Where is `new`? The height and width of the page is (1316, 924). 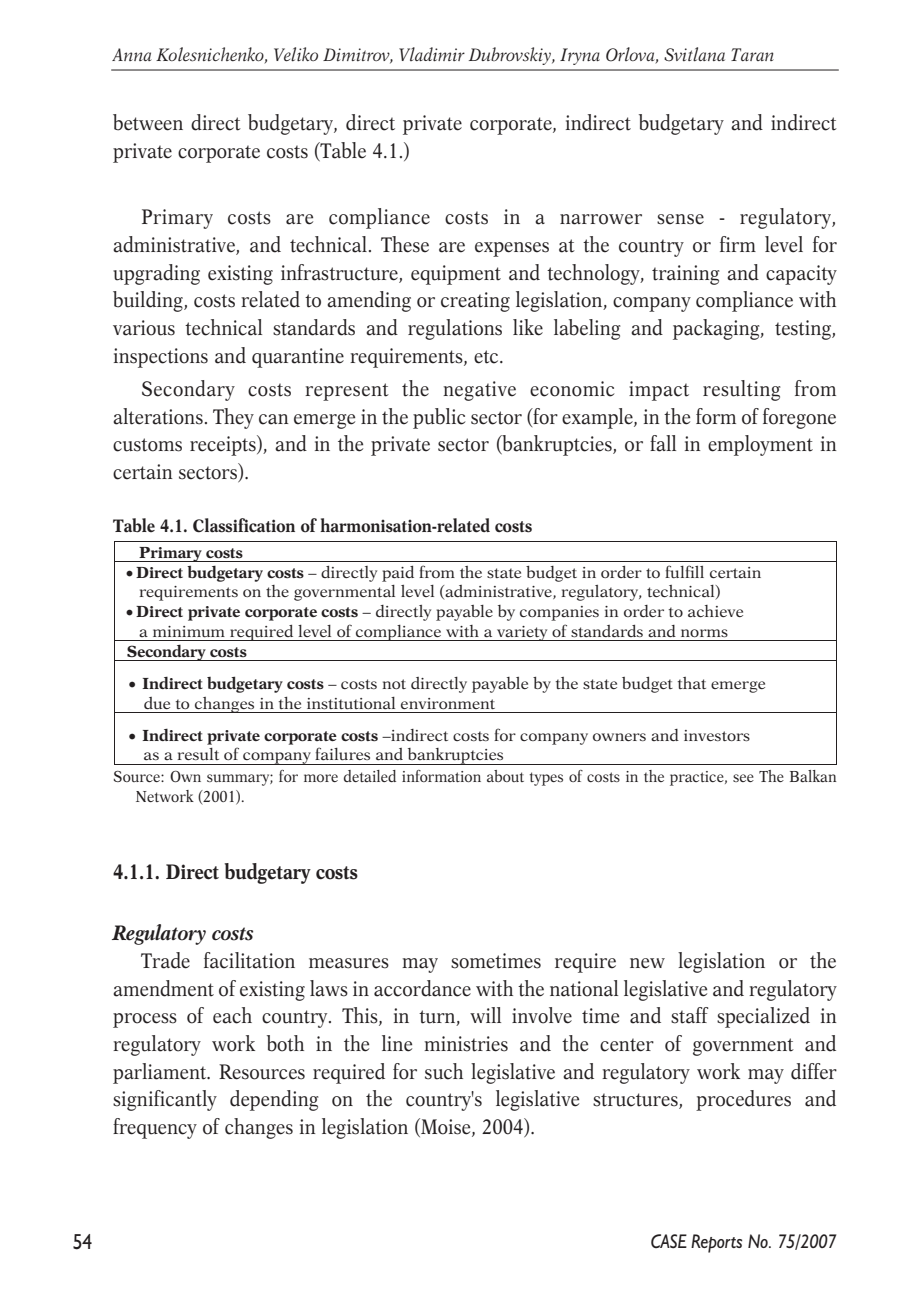 new is located at coordinates (647, 963).
